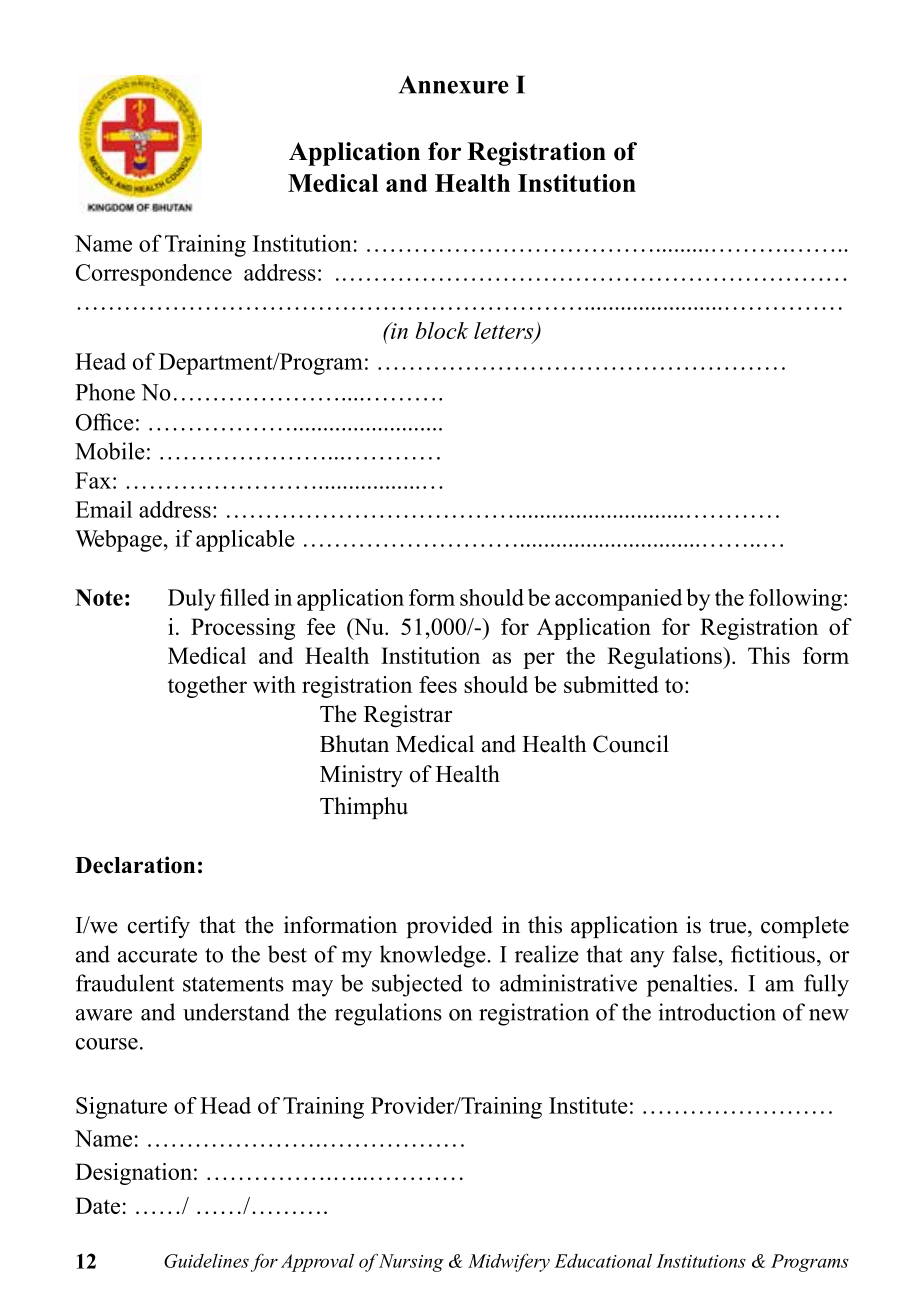  I want to click on Council, so click(631, 744).
